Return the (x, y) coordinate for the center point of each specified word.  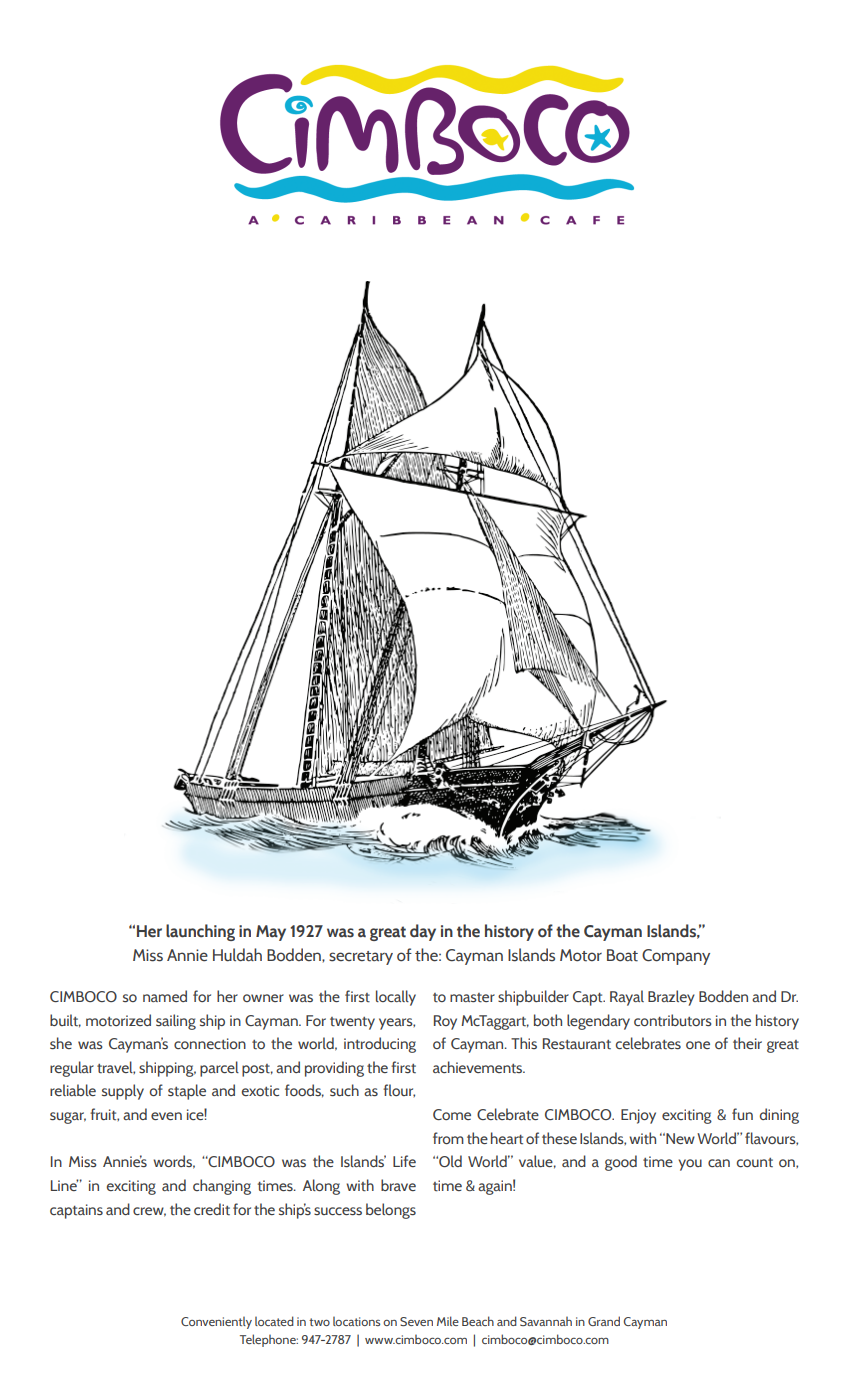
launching (200, 932)
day (423, 932)
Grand (604, 1321)
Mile (448, 1321)
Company (676, 957)
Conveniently (216, 1323)
